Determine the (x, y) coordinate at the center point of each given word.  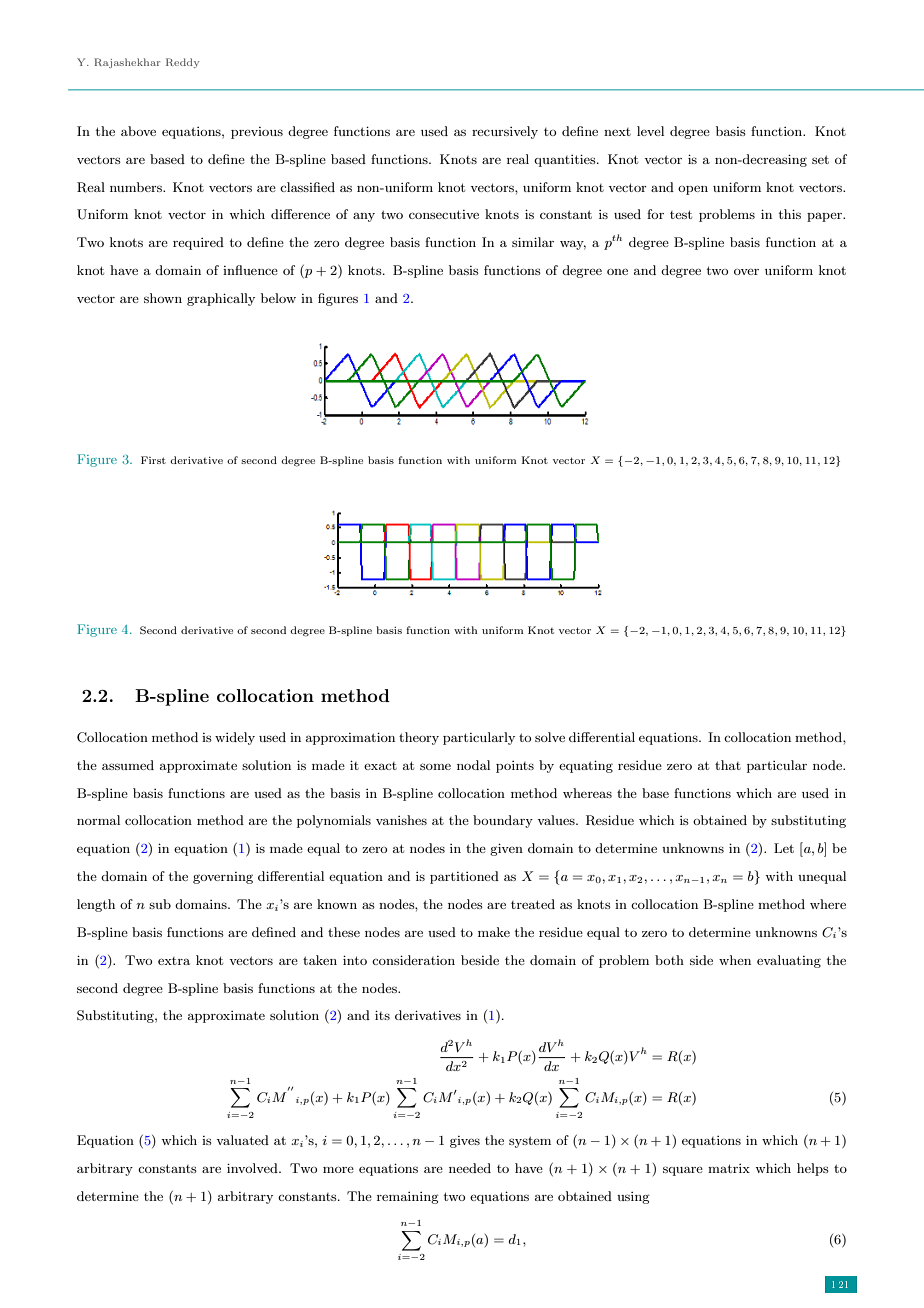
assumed (128, 765)
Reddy (182, 63)
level (650, 131)
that (728, 765)
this (790, 214)
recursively (505, 132)
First (153, 460)
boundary (503, 821)
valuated (242, 1140)
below (278, 298)
